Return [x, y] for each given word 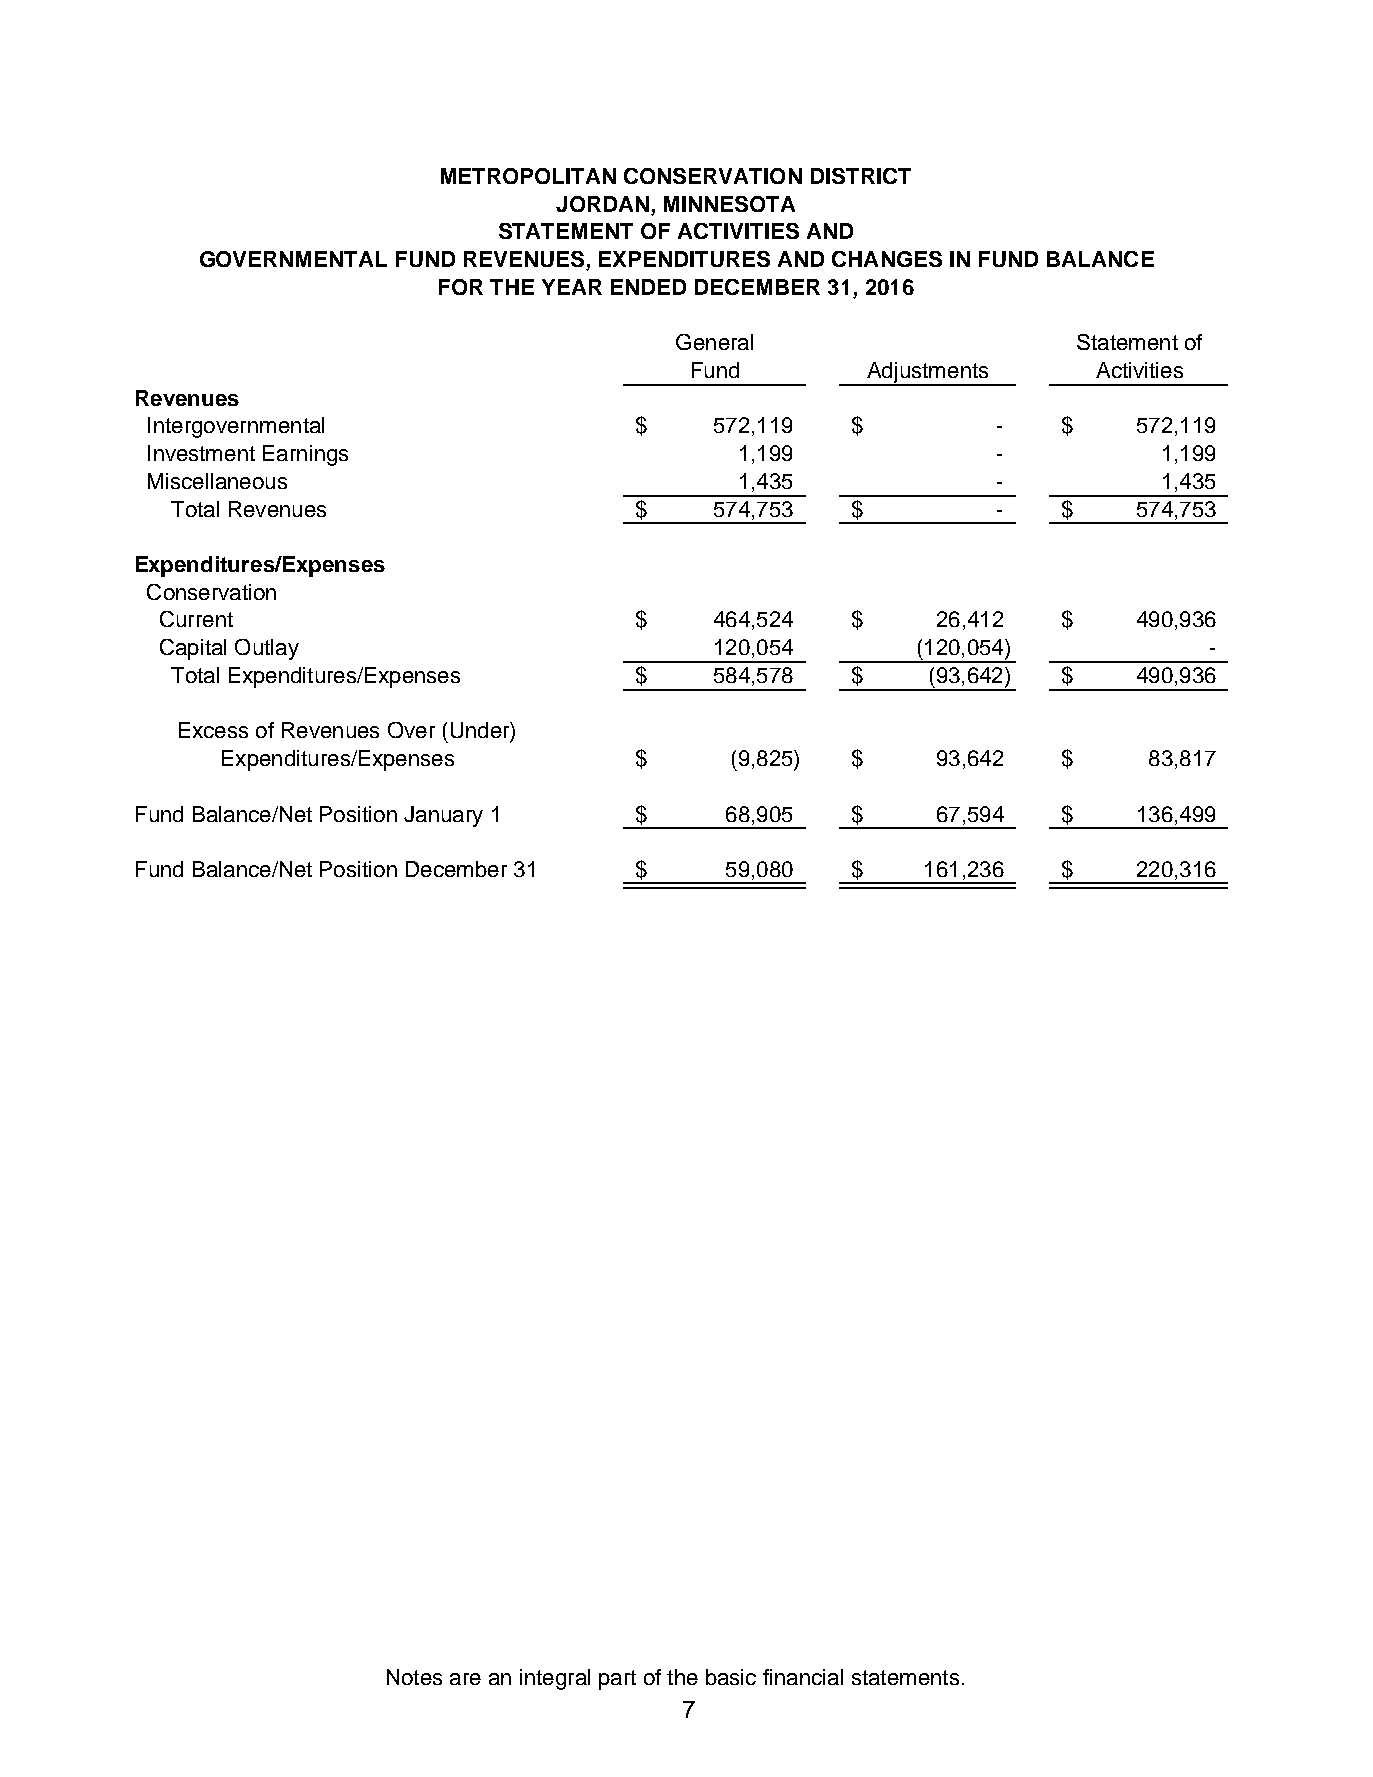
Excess [213, 730]
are [465, 1679]
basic [731, 1677]
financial [803, 1677]
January [443, 816]
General [714, 342]
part [617, 1680]
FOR [461, 287]
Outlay [267, 649]
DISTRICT [861, 176]
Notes [414, 1677]
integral [555, 1679]
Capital [193, 649]
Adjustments [927, 373]
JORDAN [602, 204]
